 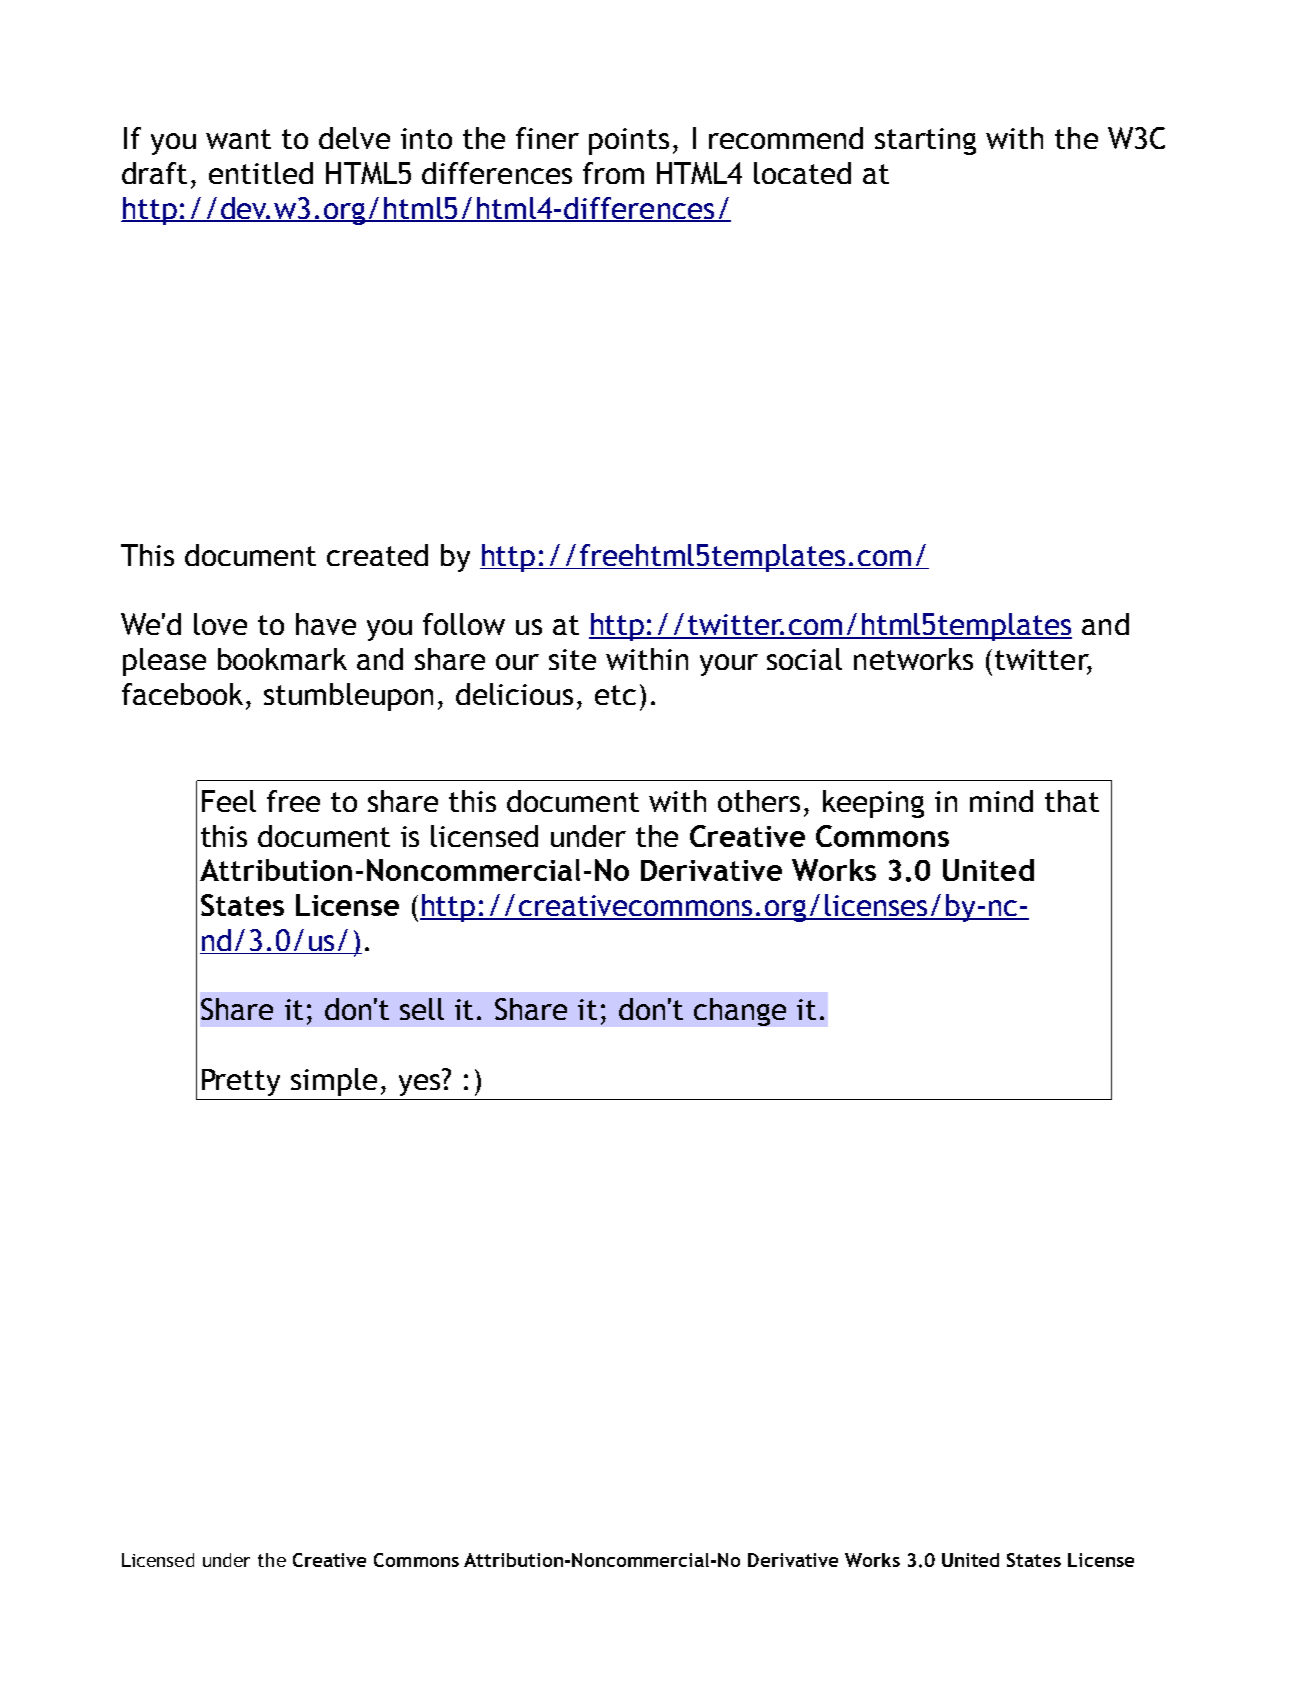 What do you see at coordinates (804, 659) in the image?
I see `social` at bounding box center [804, 659].
